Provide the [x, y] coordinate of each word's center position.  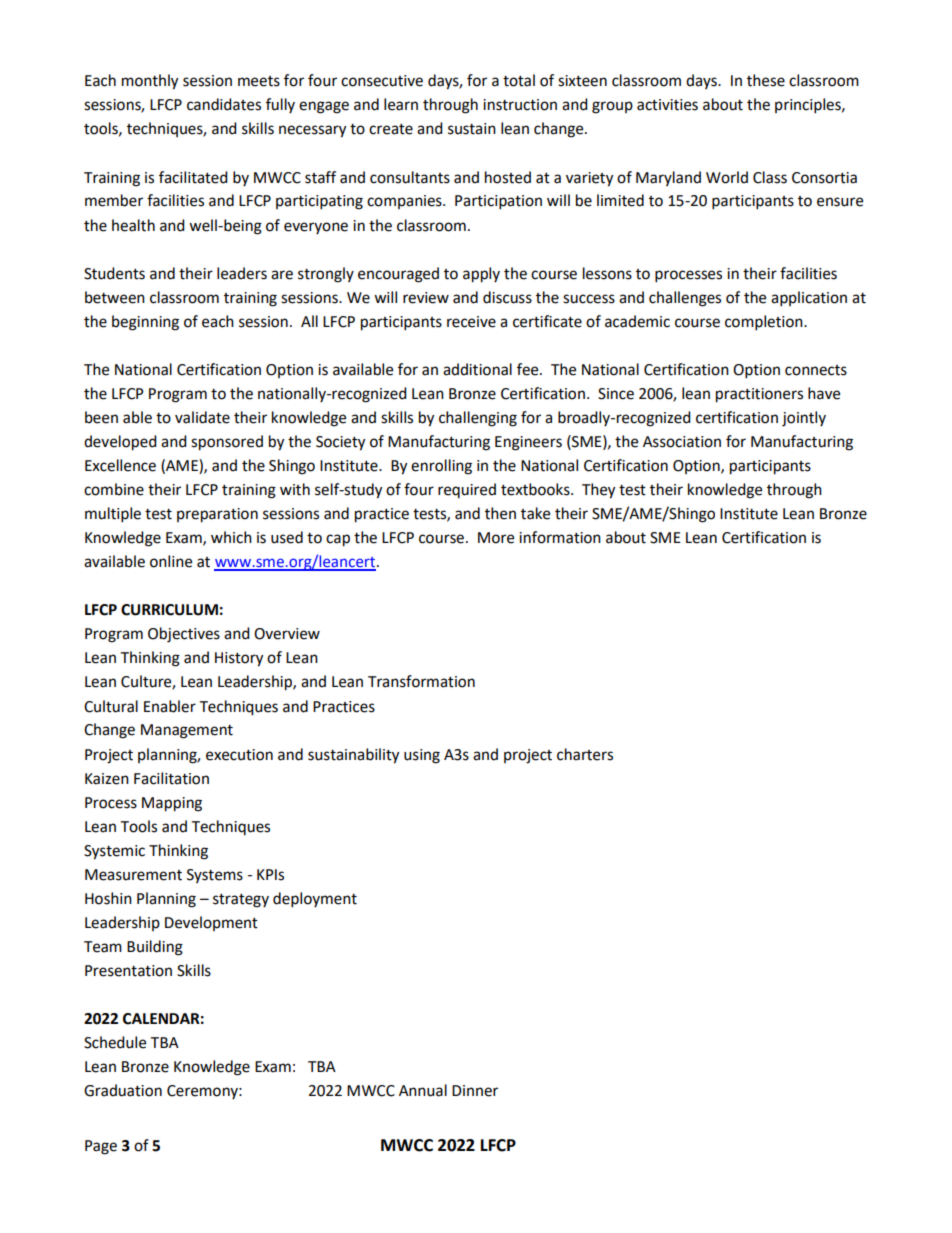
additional [477, 369]
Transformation [421, 681]
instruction [520, 105]
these [766, 80]
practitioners [759, 395]
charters [585, 754]
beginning [145, 323]
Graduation [123, 1090]
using [422, 756]
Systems [215, 876]
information [560, 537]
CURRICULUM [169, 610]
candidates [224, 104]
